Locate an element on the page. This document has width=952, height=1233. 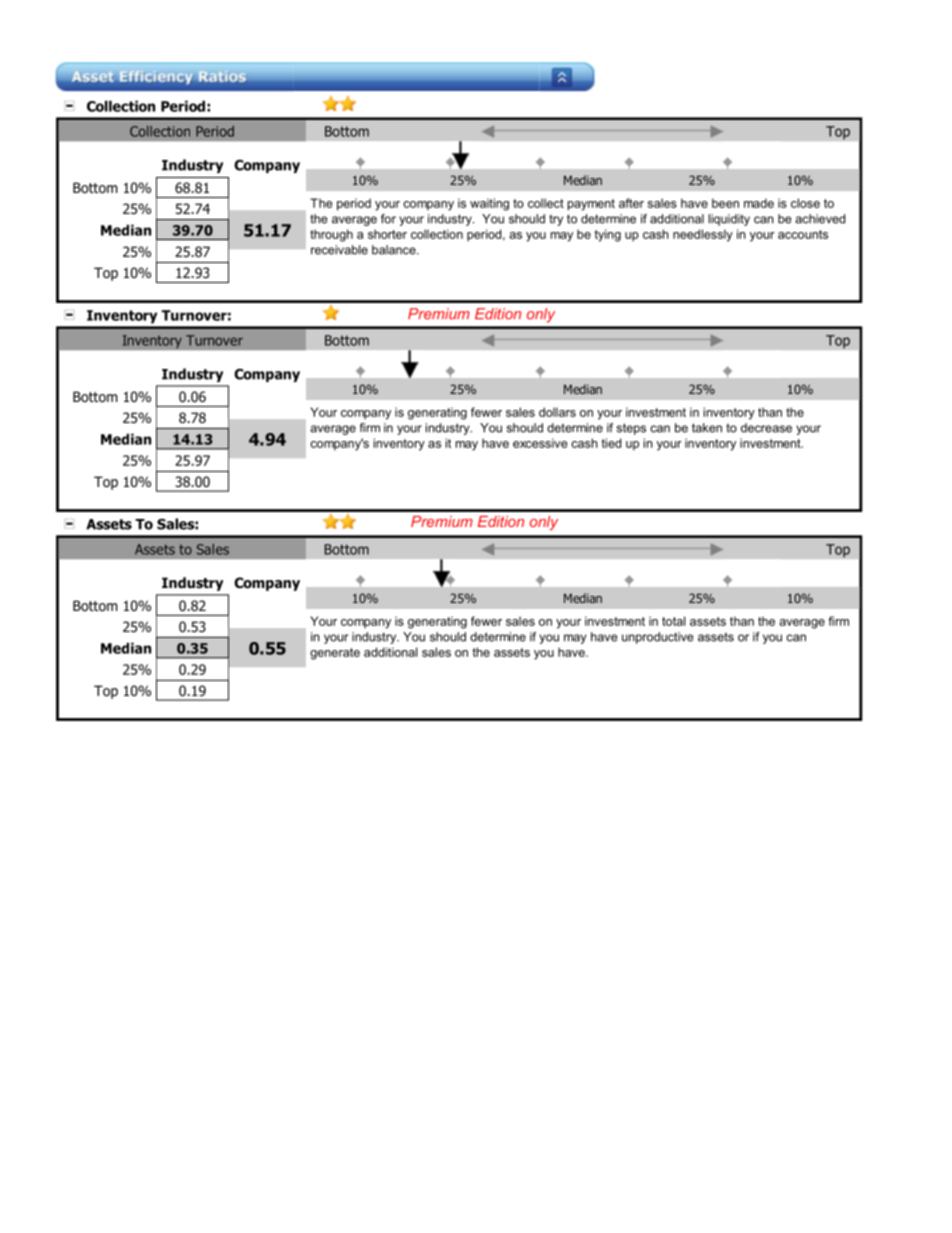
decrease is located at coordinates (766, 428).
